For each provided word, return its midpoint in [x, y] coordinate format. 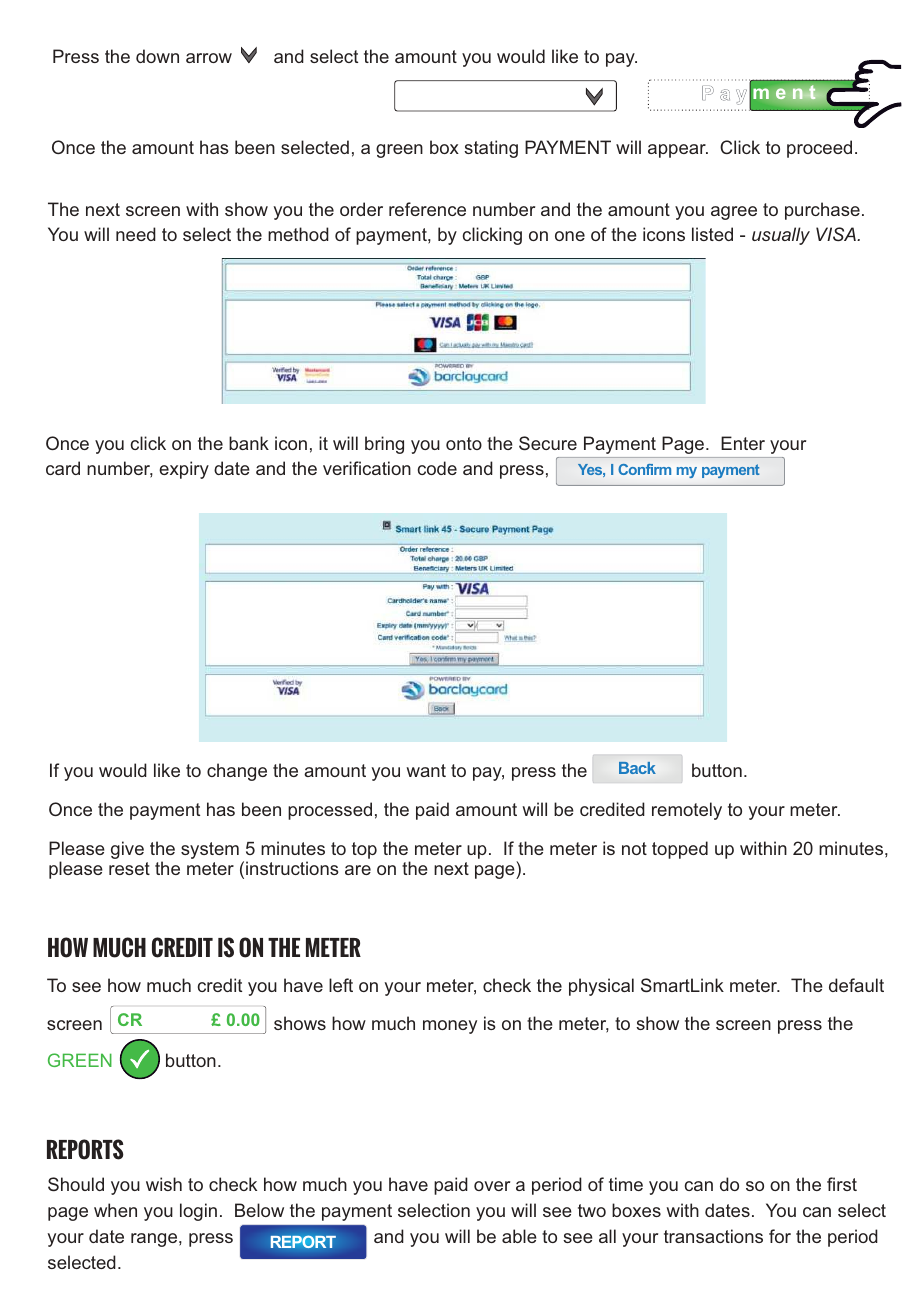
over [492, 1186]
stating [491, 149]
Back [637, 768]
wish [164, 1184]
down [157, 56]
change [237, 772]
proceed [819, 149]
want [426, 770]
